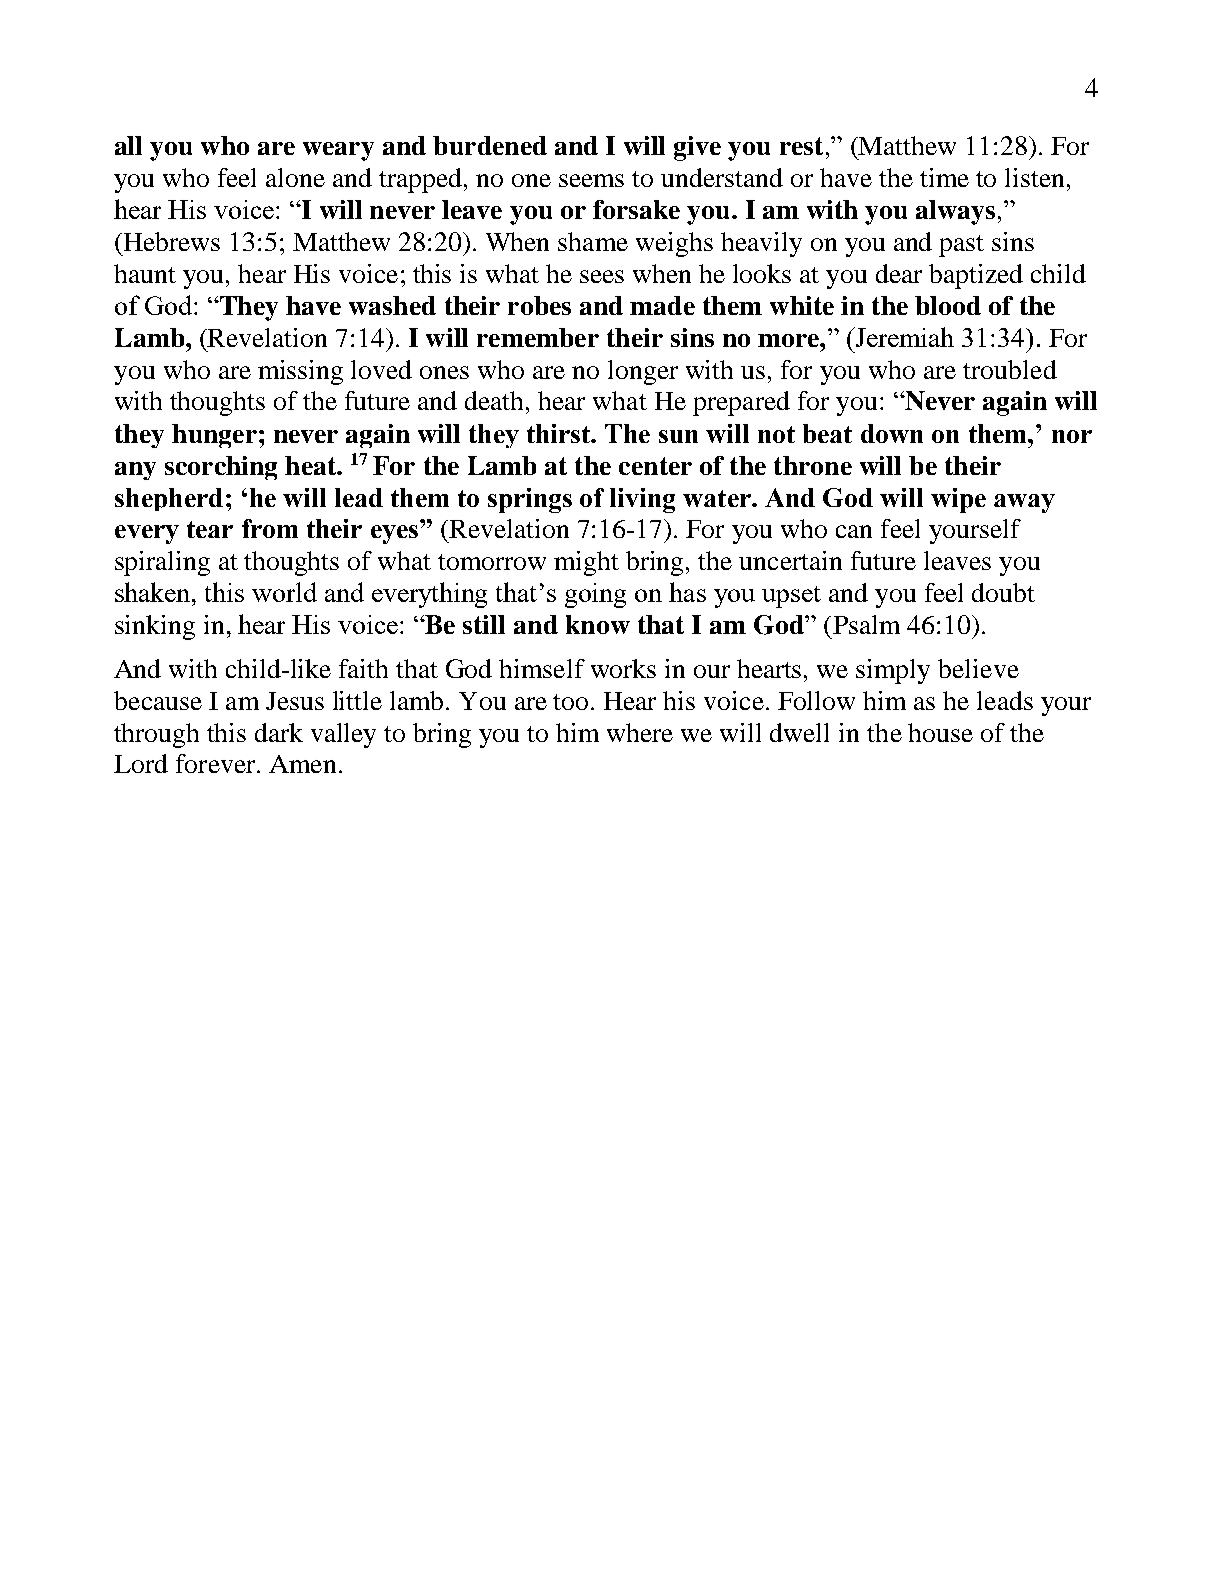 Image resolution: width=1213 pixels, height=1570 pixels. Describe the element at coordinates (284, 592) in the screenshot. I see `world` at that location.
